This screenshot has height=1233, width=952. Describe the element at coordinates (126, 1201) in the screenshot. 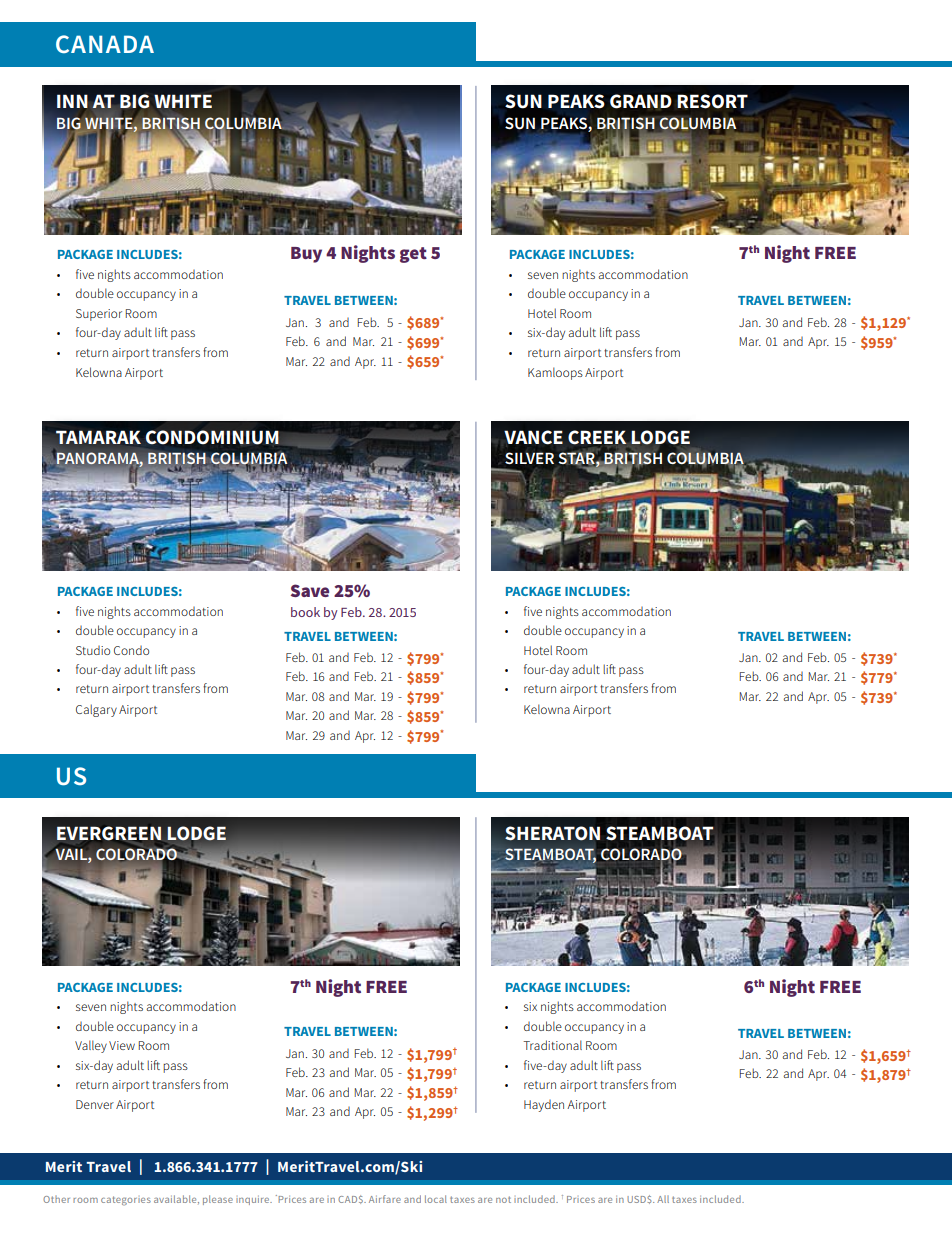

I see `categories` at that location.
